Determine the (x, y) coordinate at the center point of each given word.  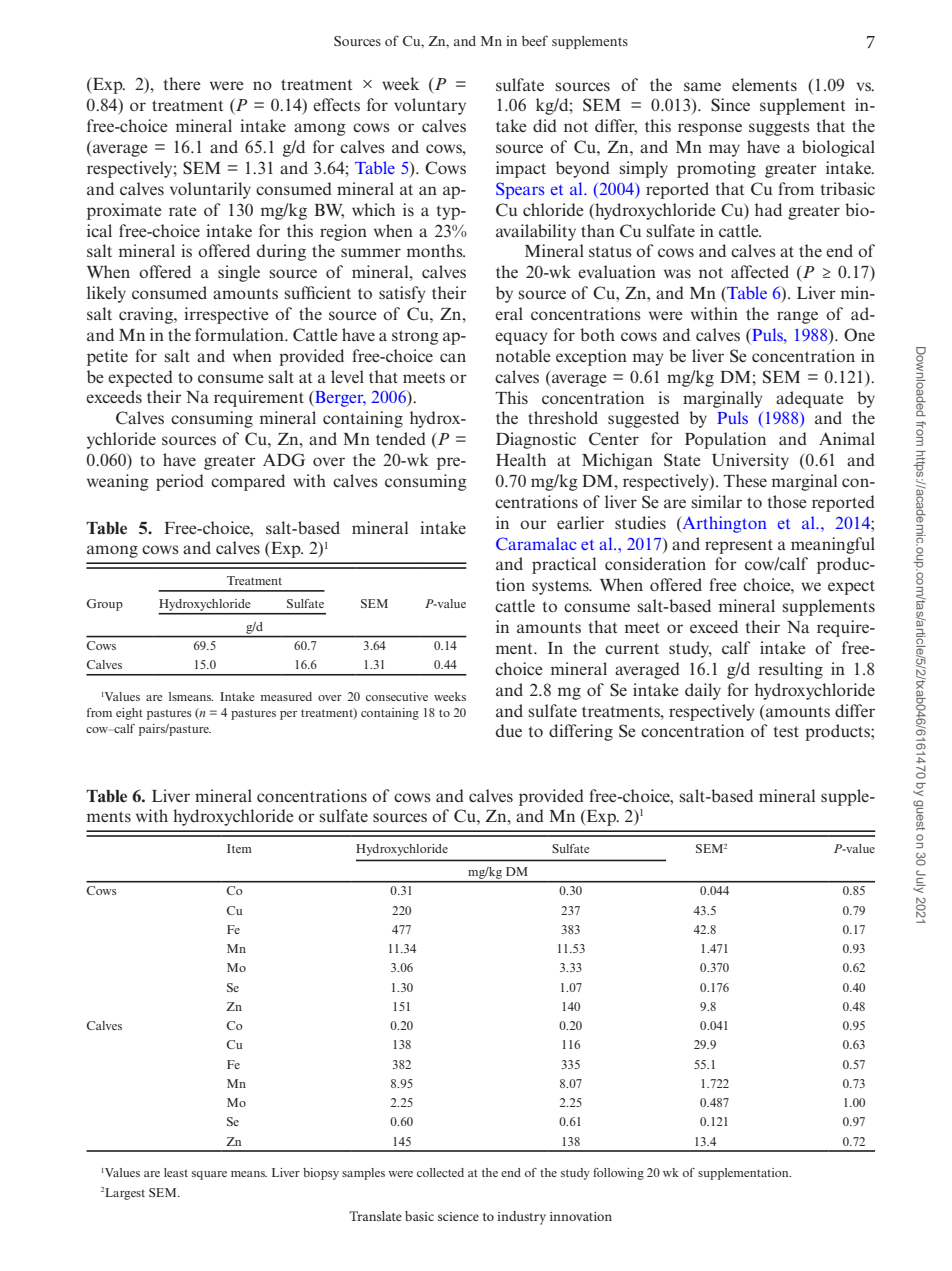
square (209, 1175)
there (182, 83)
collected (440, 1172)
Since (730, 105)
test (786, 731)
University (750, 461)
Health (521, 459)
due (509, 730)
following (618, 1174)
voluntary (430, 106)
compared (248, 482)
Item (239, 848)
